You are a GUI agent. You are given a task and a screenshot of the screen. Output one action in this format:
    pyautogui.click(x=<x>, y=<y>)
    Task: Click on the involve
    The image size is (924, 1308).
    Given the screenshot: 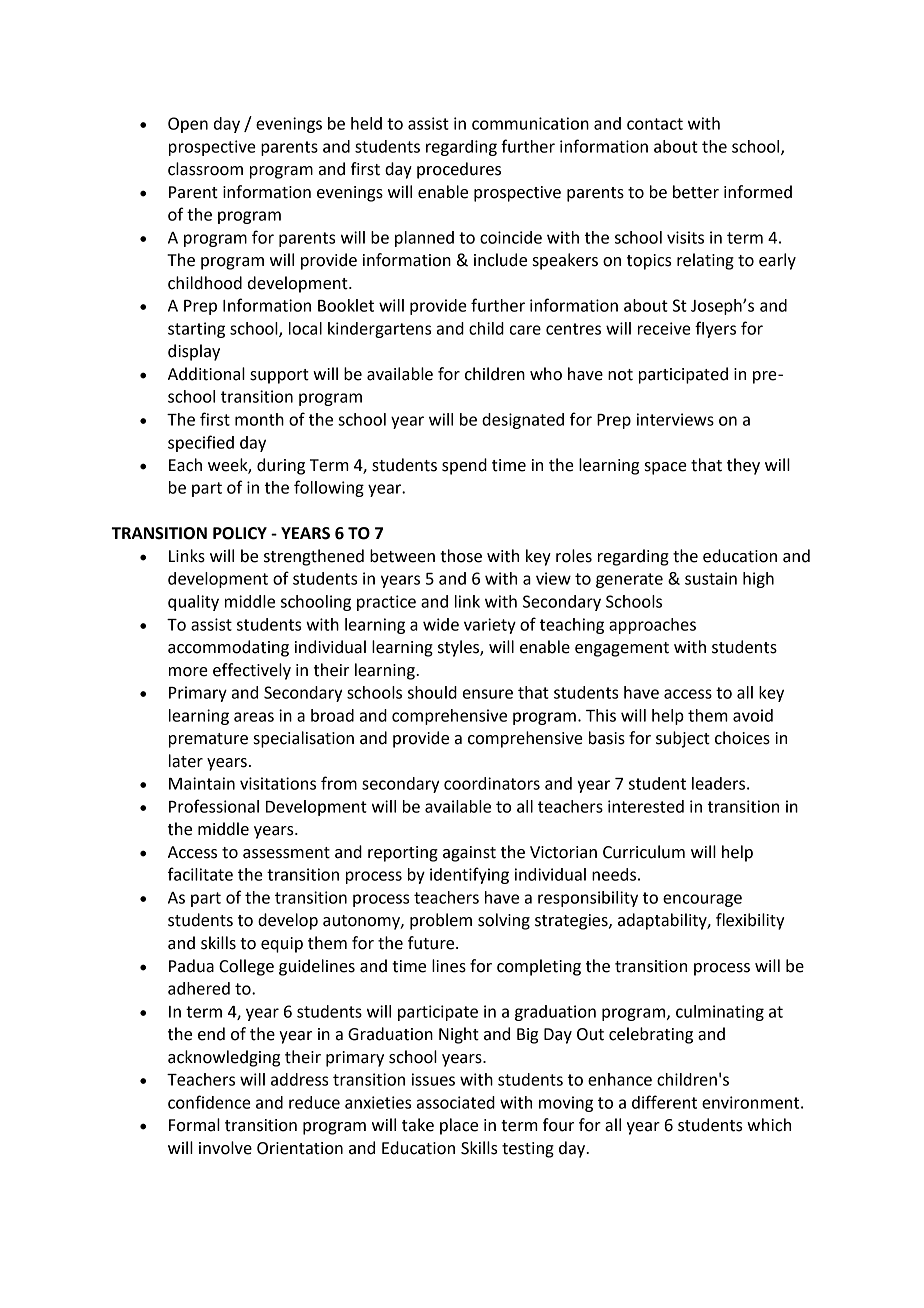 What is the action you would take?
    pyautogui.click(x=225, y=1148)
